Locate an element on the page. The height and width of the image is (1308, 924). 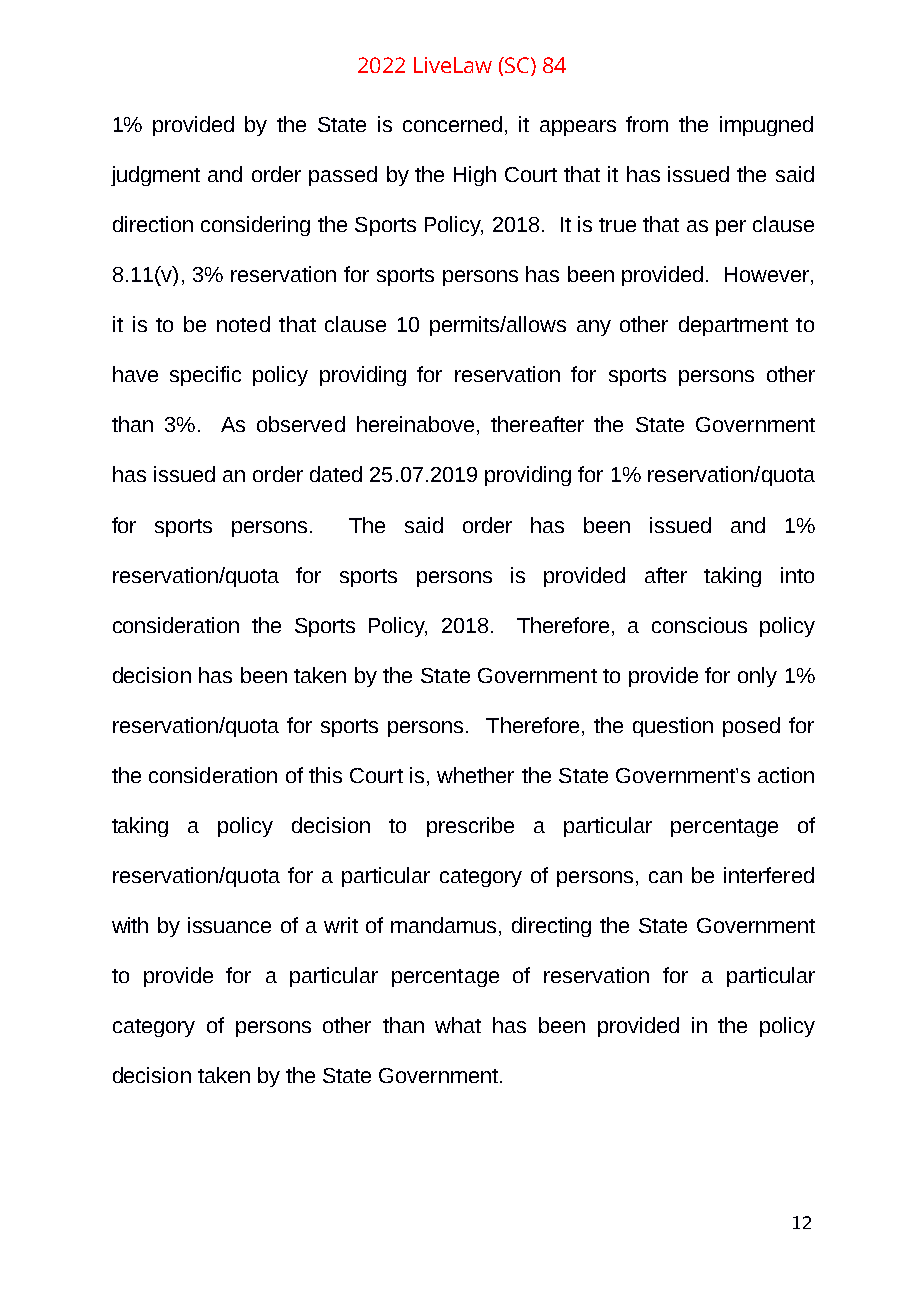
interfered is located at coordinates (769, 875).
